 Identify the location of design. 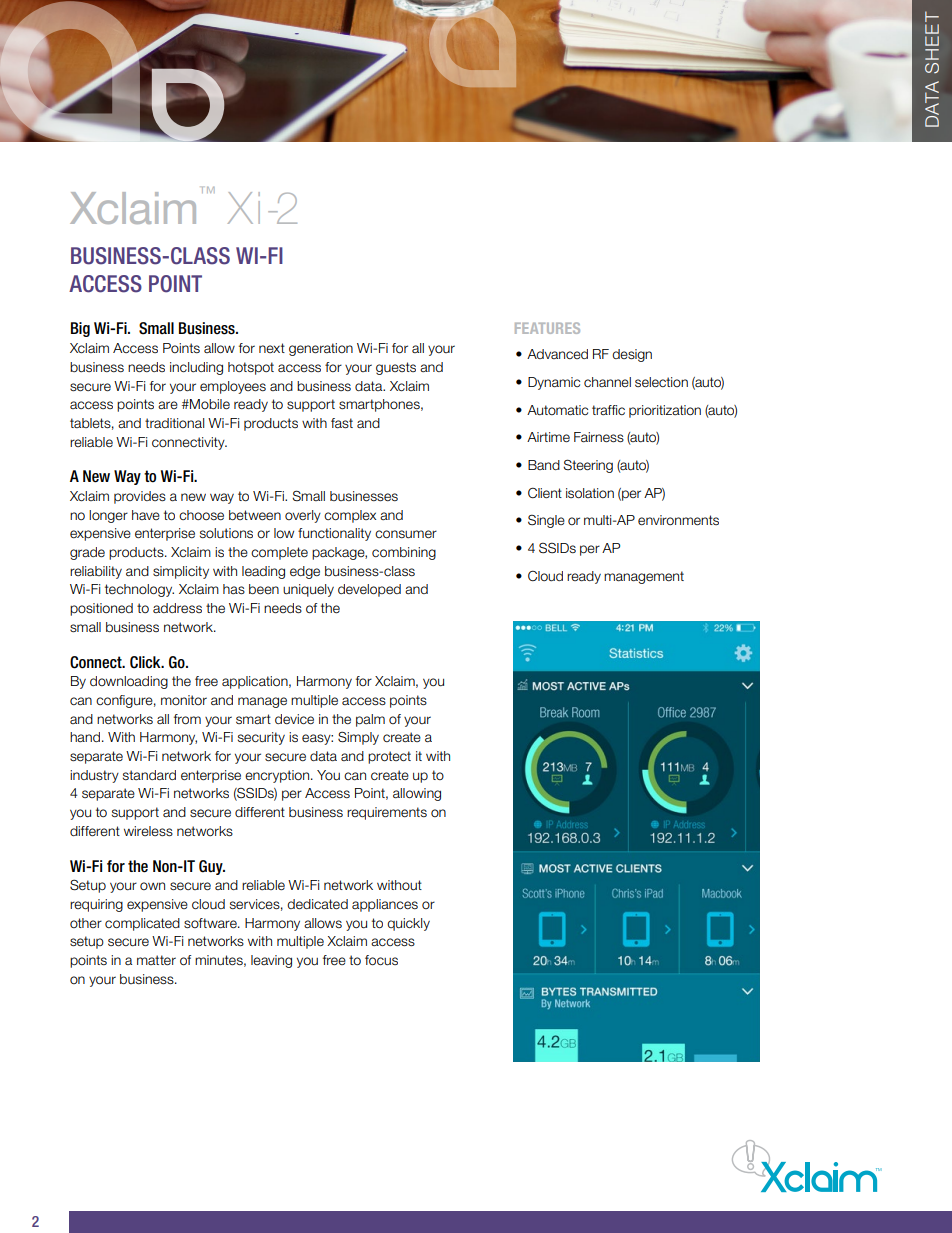
(632, 355).
